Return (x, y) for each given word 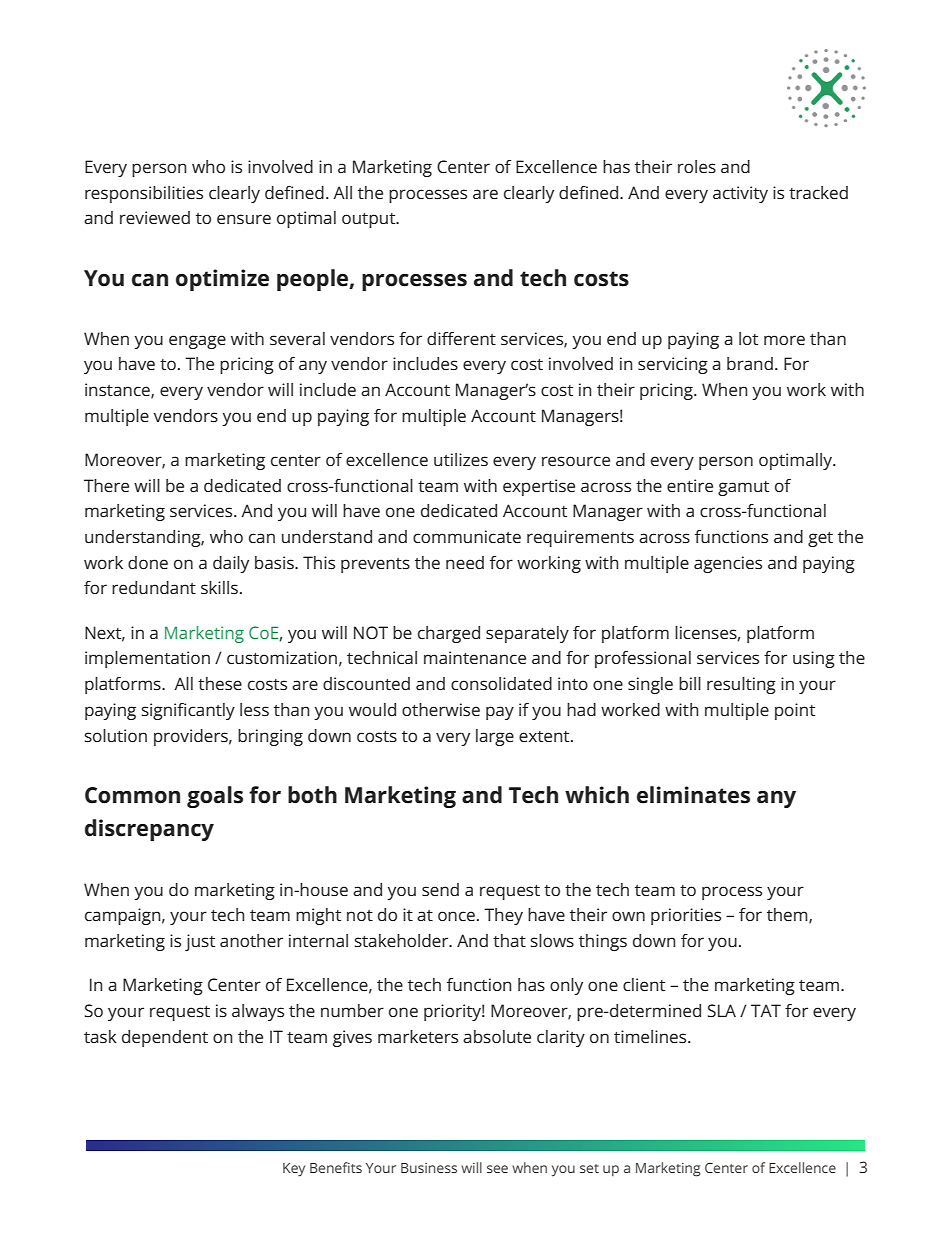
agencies (728, 564)
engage (197, 342)
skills (219, 587)
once (456, 916)
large (495, 737)
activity (740, 194)
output (370, 220)
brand (750, 363)
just (200, 942)
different (461, 338)
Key (294, 1170)
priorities (686, 916)
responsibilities (144, 194)
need (465, 562)
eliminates (693, 795)
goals (215, 797)
